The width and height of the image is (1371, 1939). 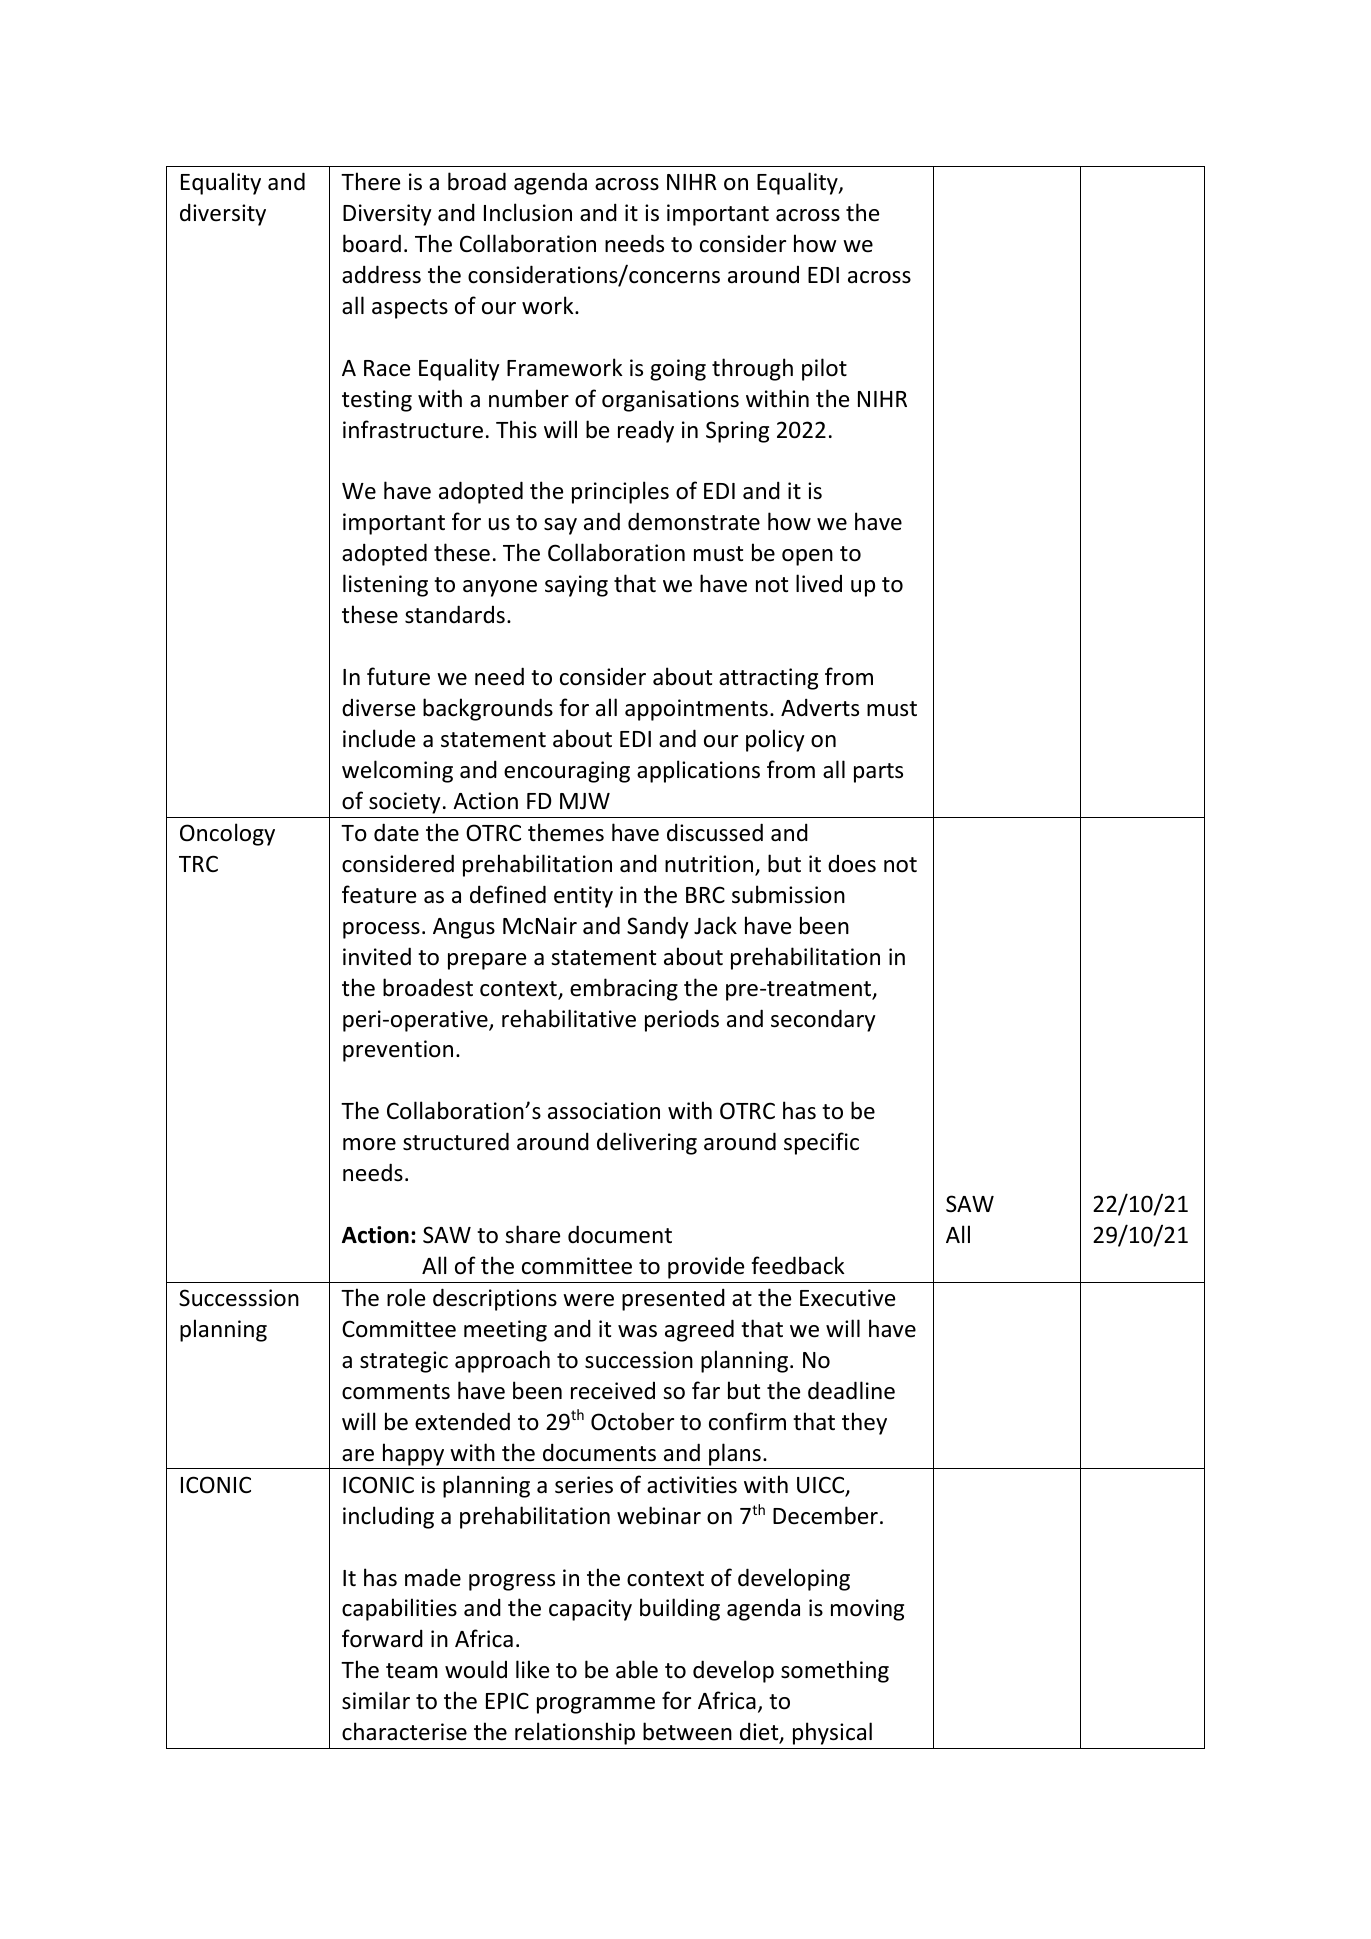 What do you see at coordinates (528, 212) in the image?
I see `Inclusion` at bounding box center [528, 212].
